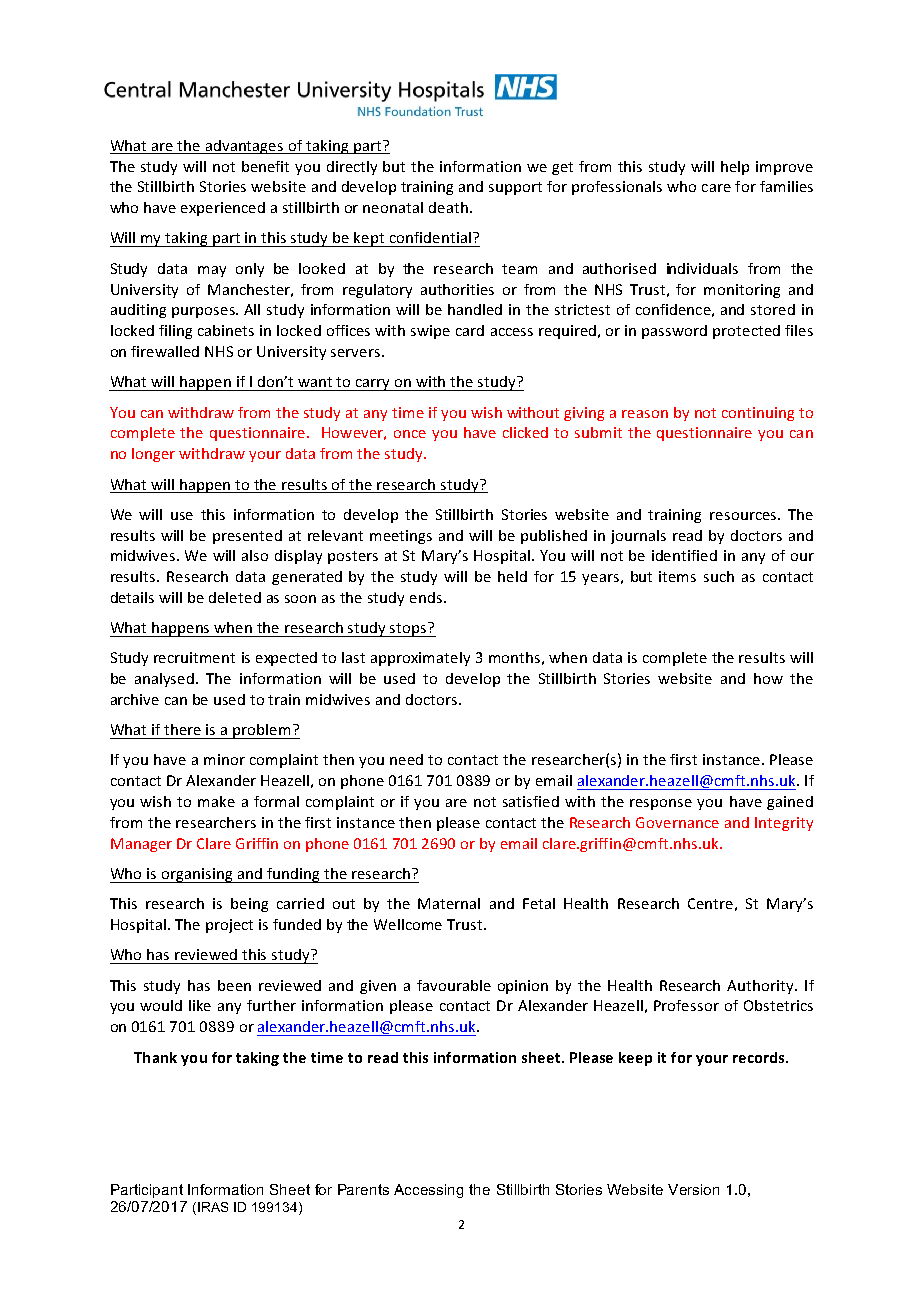 This image has height=1308, width=924. What do you see at coordinates (223, 209) in the image?
I see `experienced` at bounding box center [223, 209].
